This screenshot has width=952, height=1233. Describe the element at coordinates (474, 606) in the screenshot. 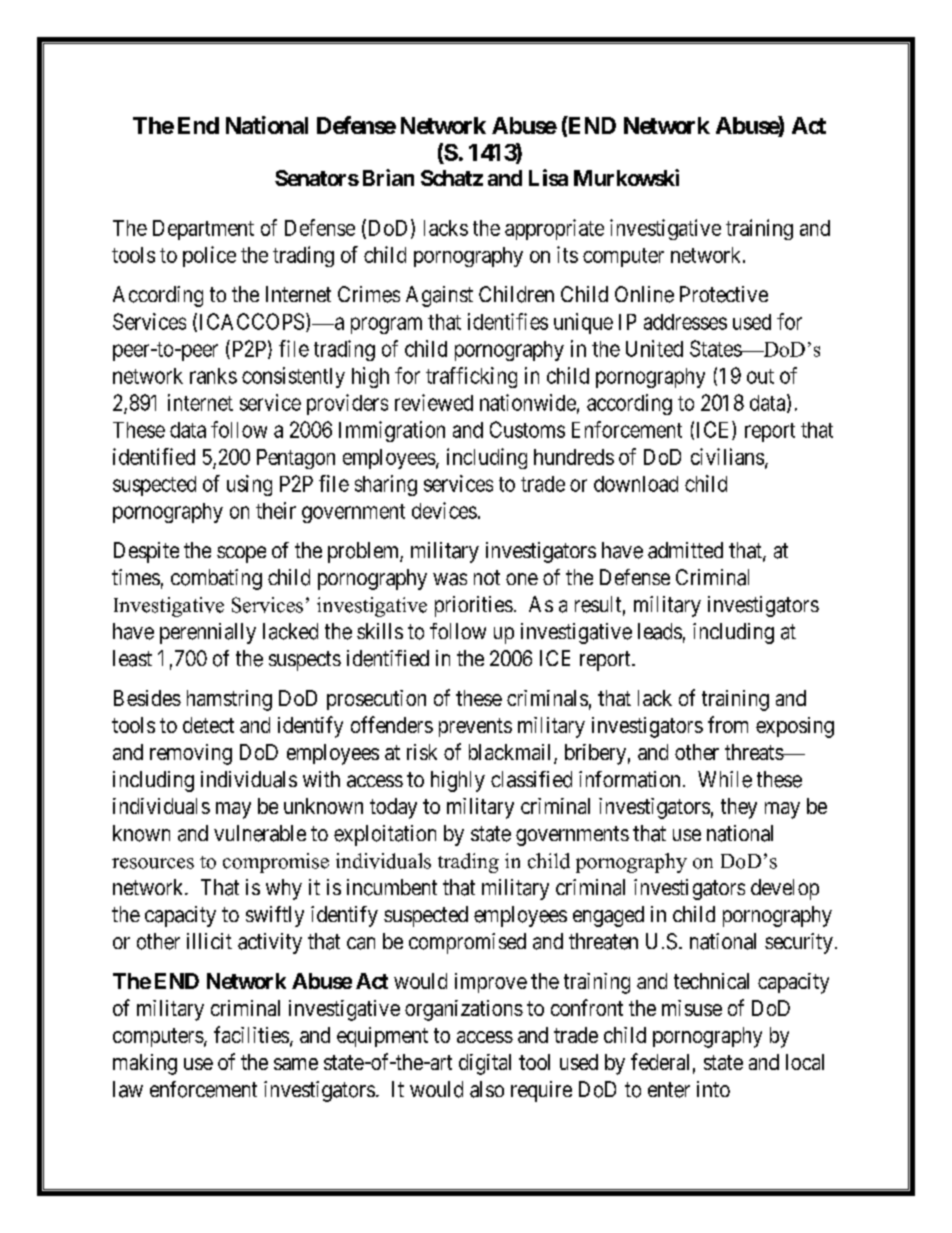

I see `priorities` at that location.
